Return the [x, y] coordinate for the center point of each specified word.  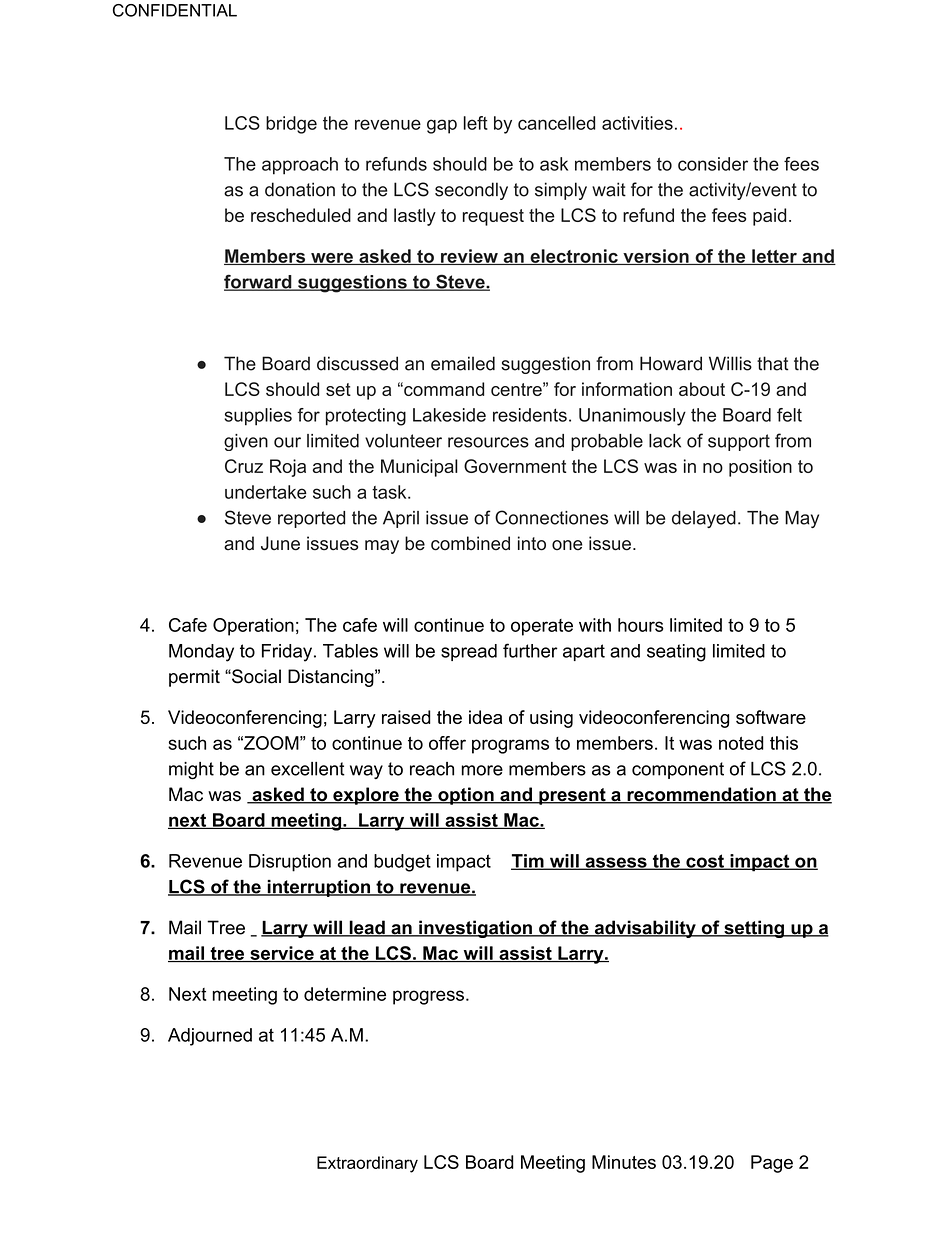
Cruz [244, 466]
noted [741, 743]
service [282, 954]
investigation [475, 929]
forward [259, 282]
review [469, 257]
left [476, 123]
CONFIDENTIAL [175, 10]
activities [637, 123]
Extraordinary [367, 1164]
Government [515, 466]
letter [774, 257]
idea [485, 717]
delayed [704, 519]
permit [194, 678]
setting [753, 929]
